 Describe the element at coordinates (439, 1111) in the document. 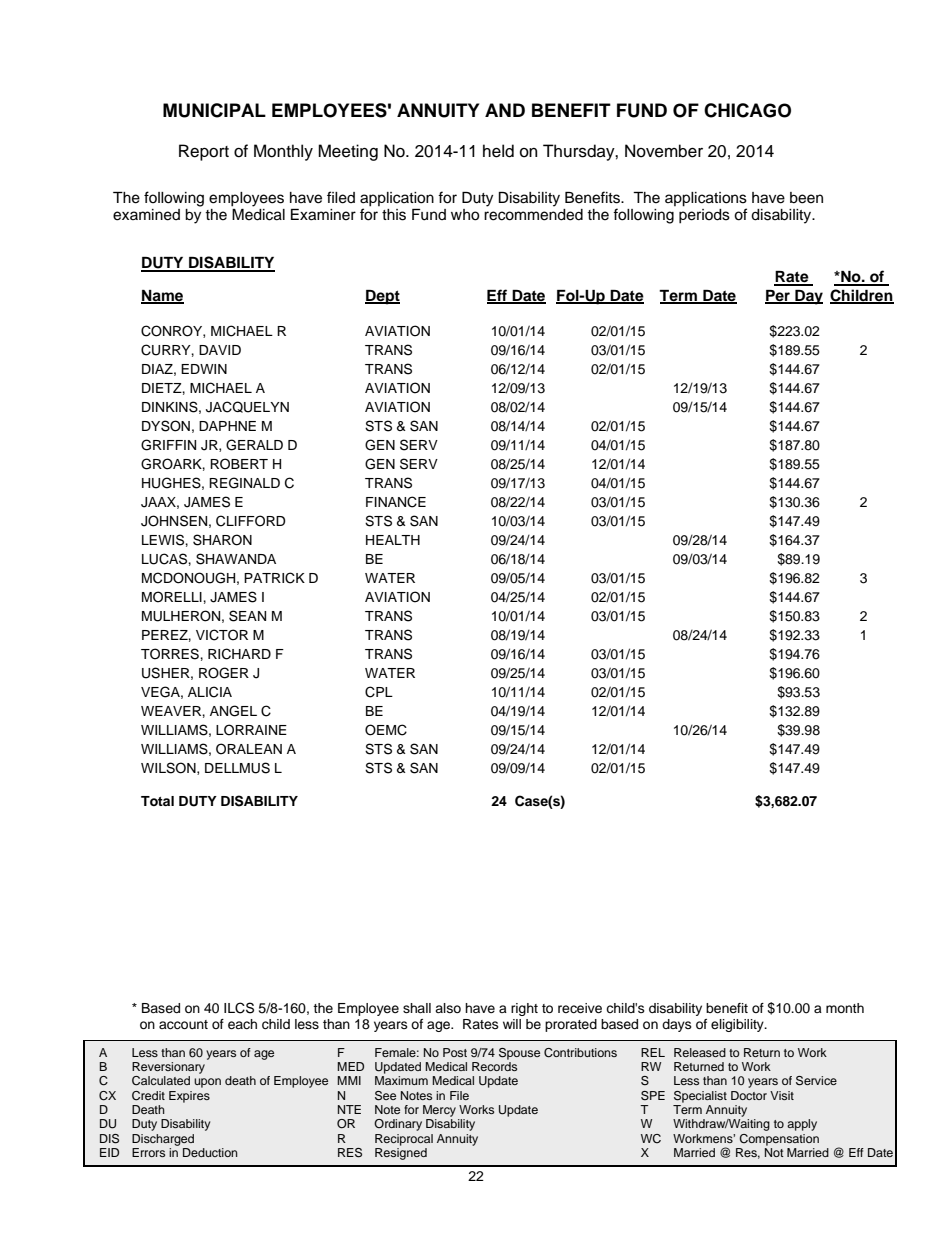

I see `Mercy` at that location.
